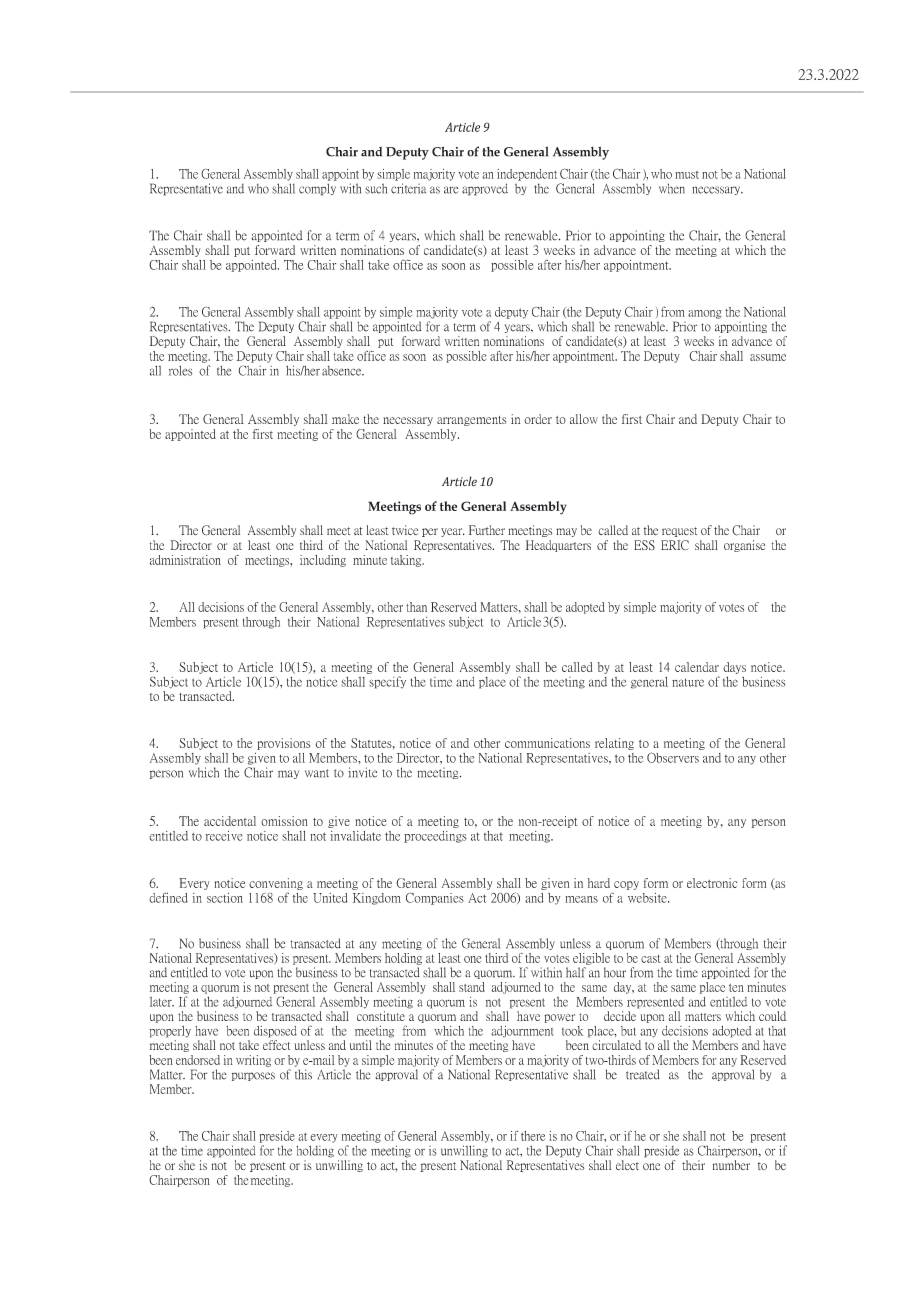  What do you see at coordinates (387, 682) in the screenshot?
I see `specify` at bounding box center [387, 682].
